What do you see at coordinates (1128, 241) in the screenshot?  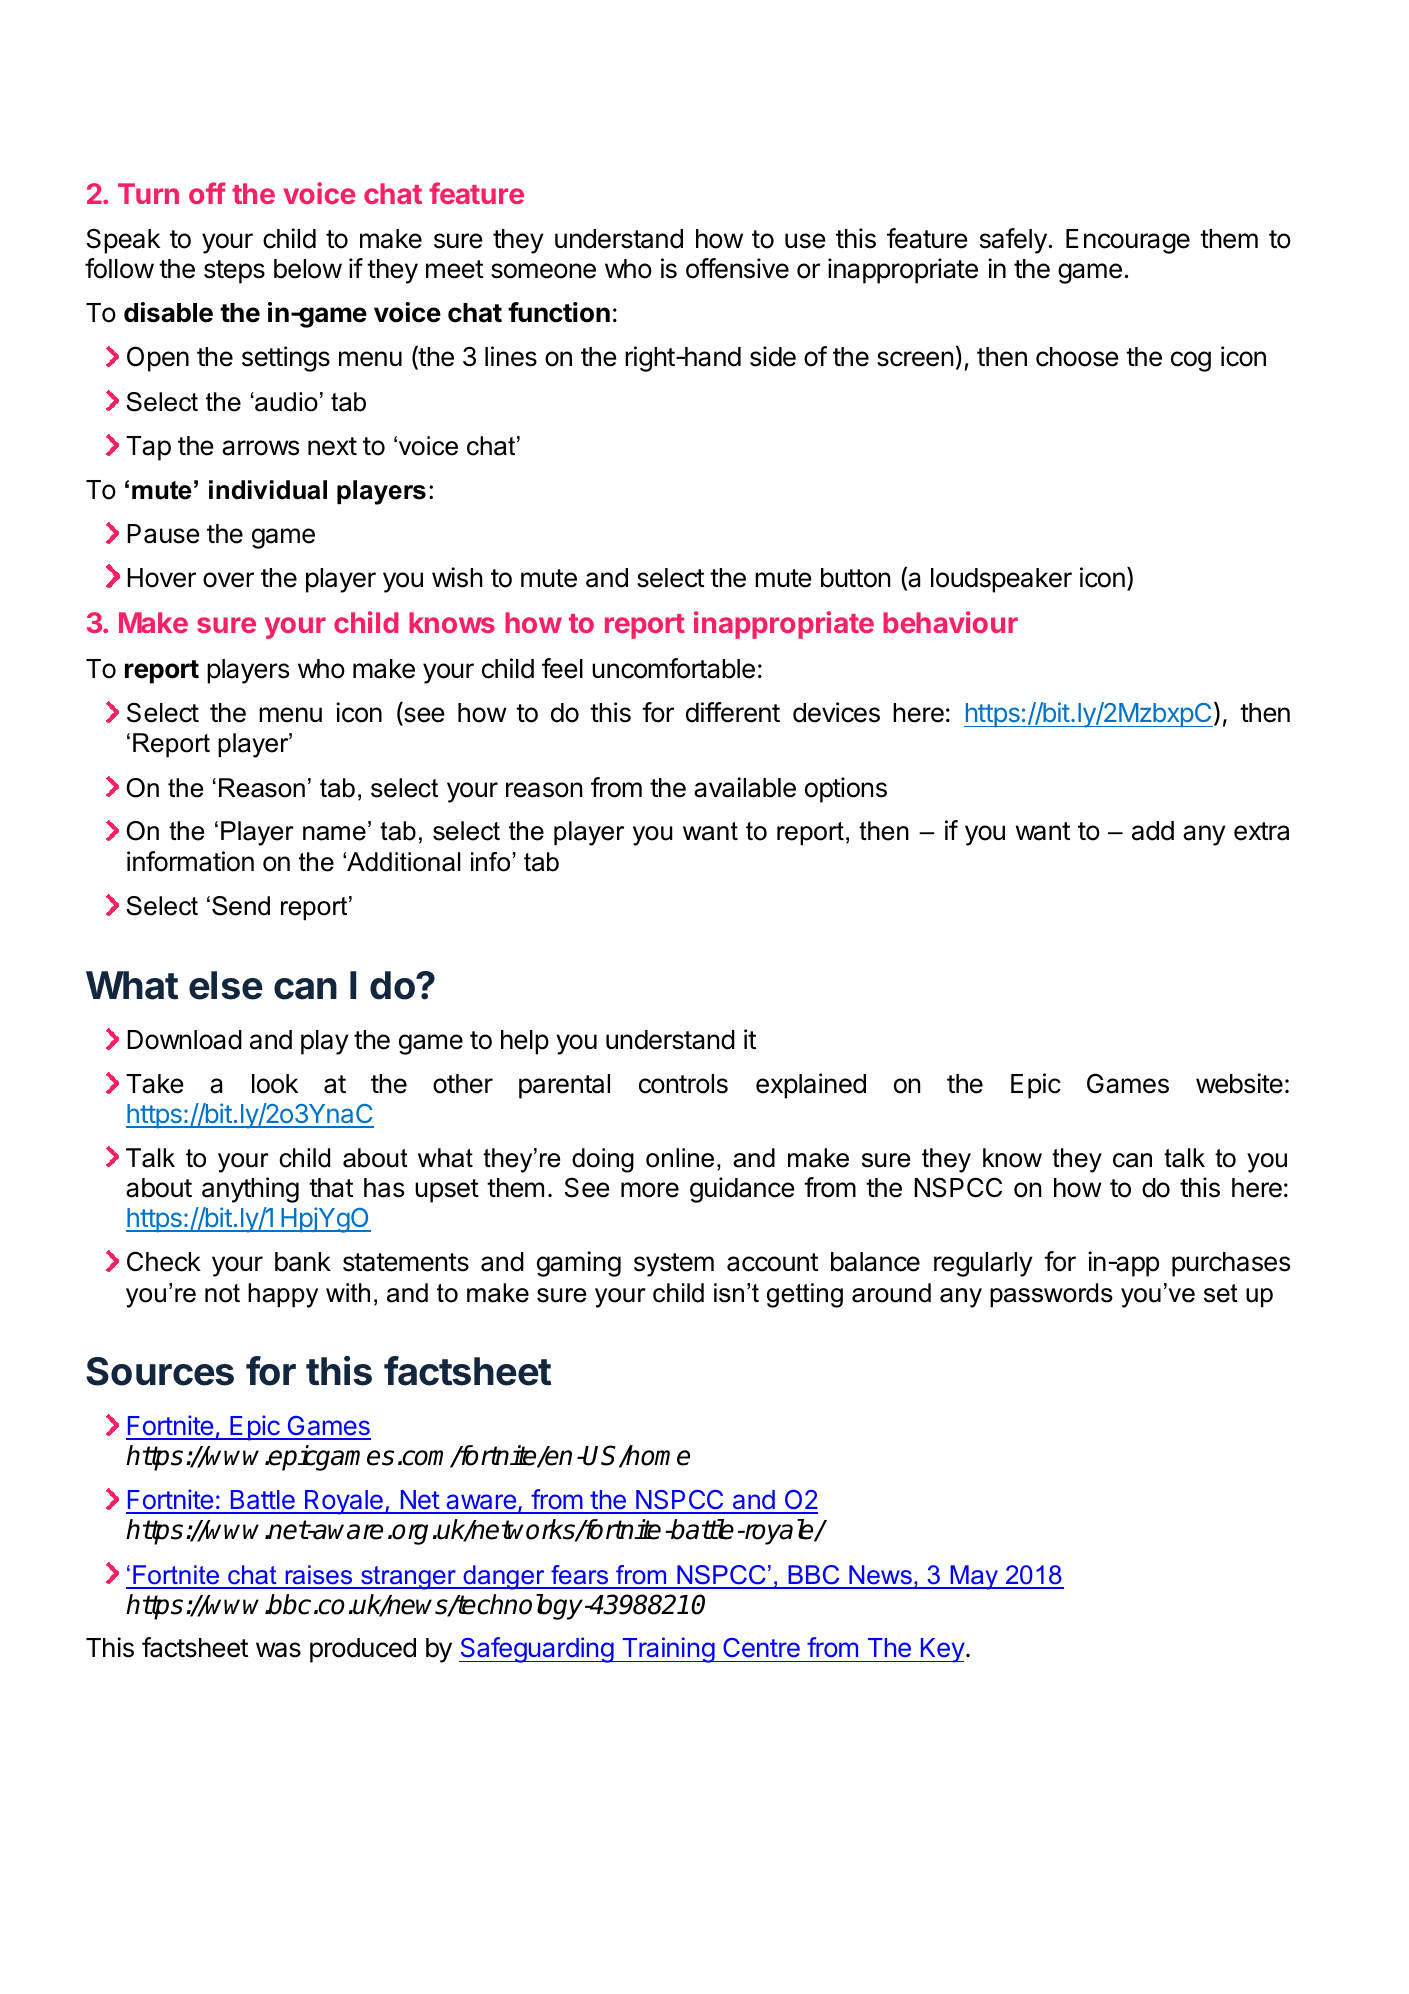 I see `Encourage` at bounding box center [1128, 241].
